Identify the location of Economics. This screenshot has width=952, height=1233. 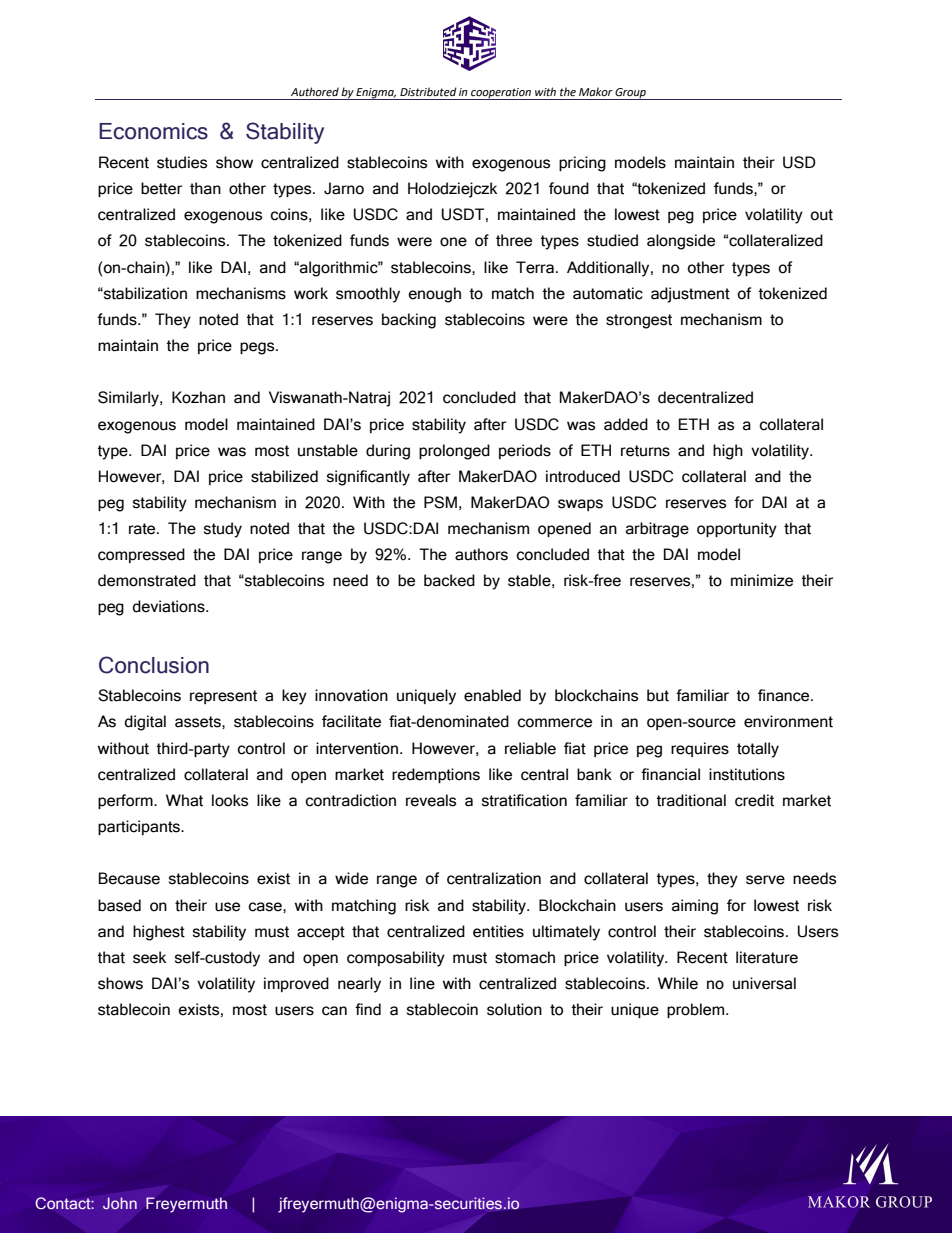
(153, 131).
